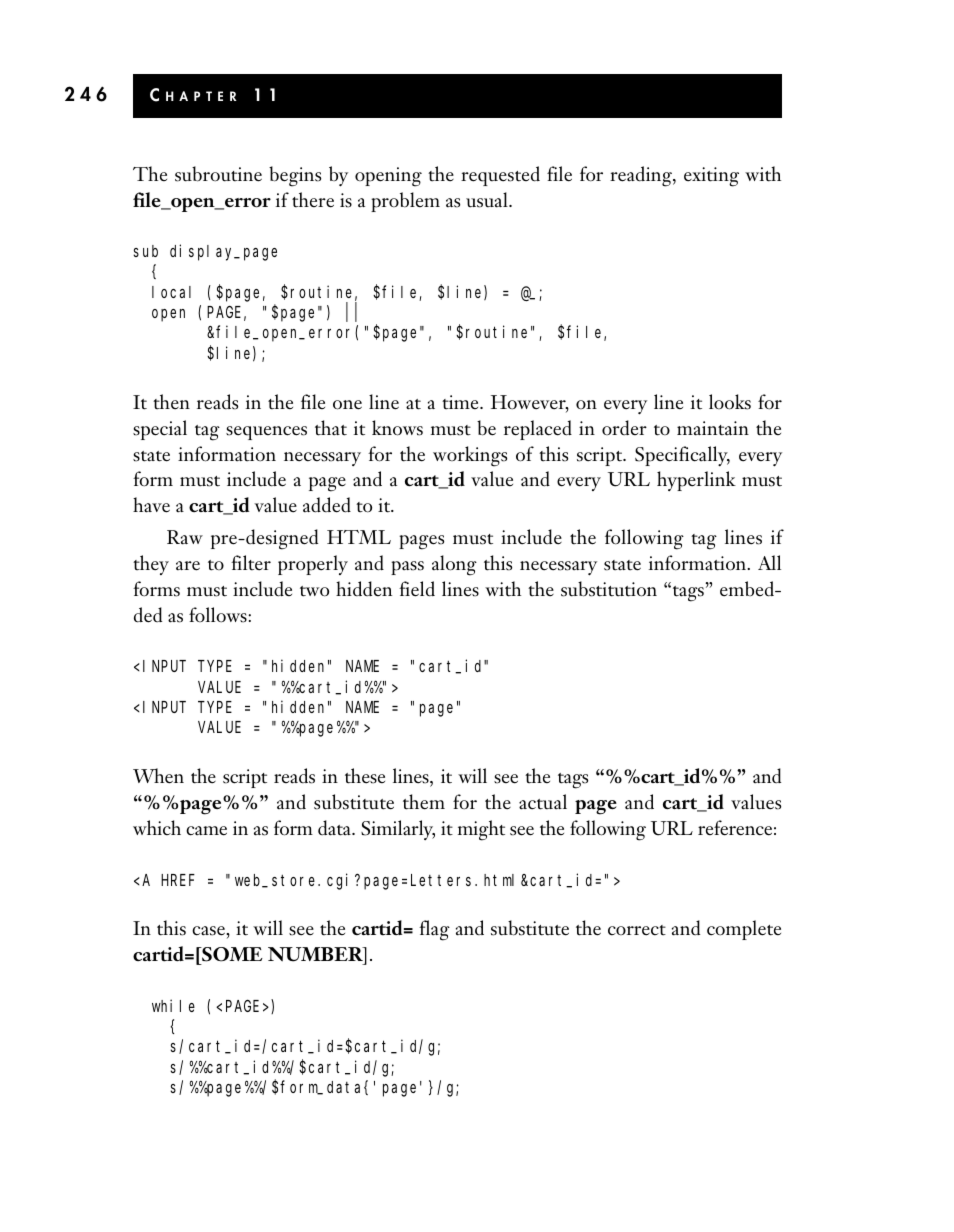  I want to click on these, so click(365, 776).
